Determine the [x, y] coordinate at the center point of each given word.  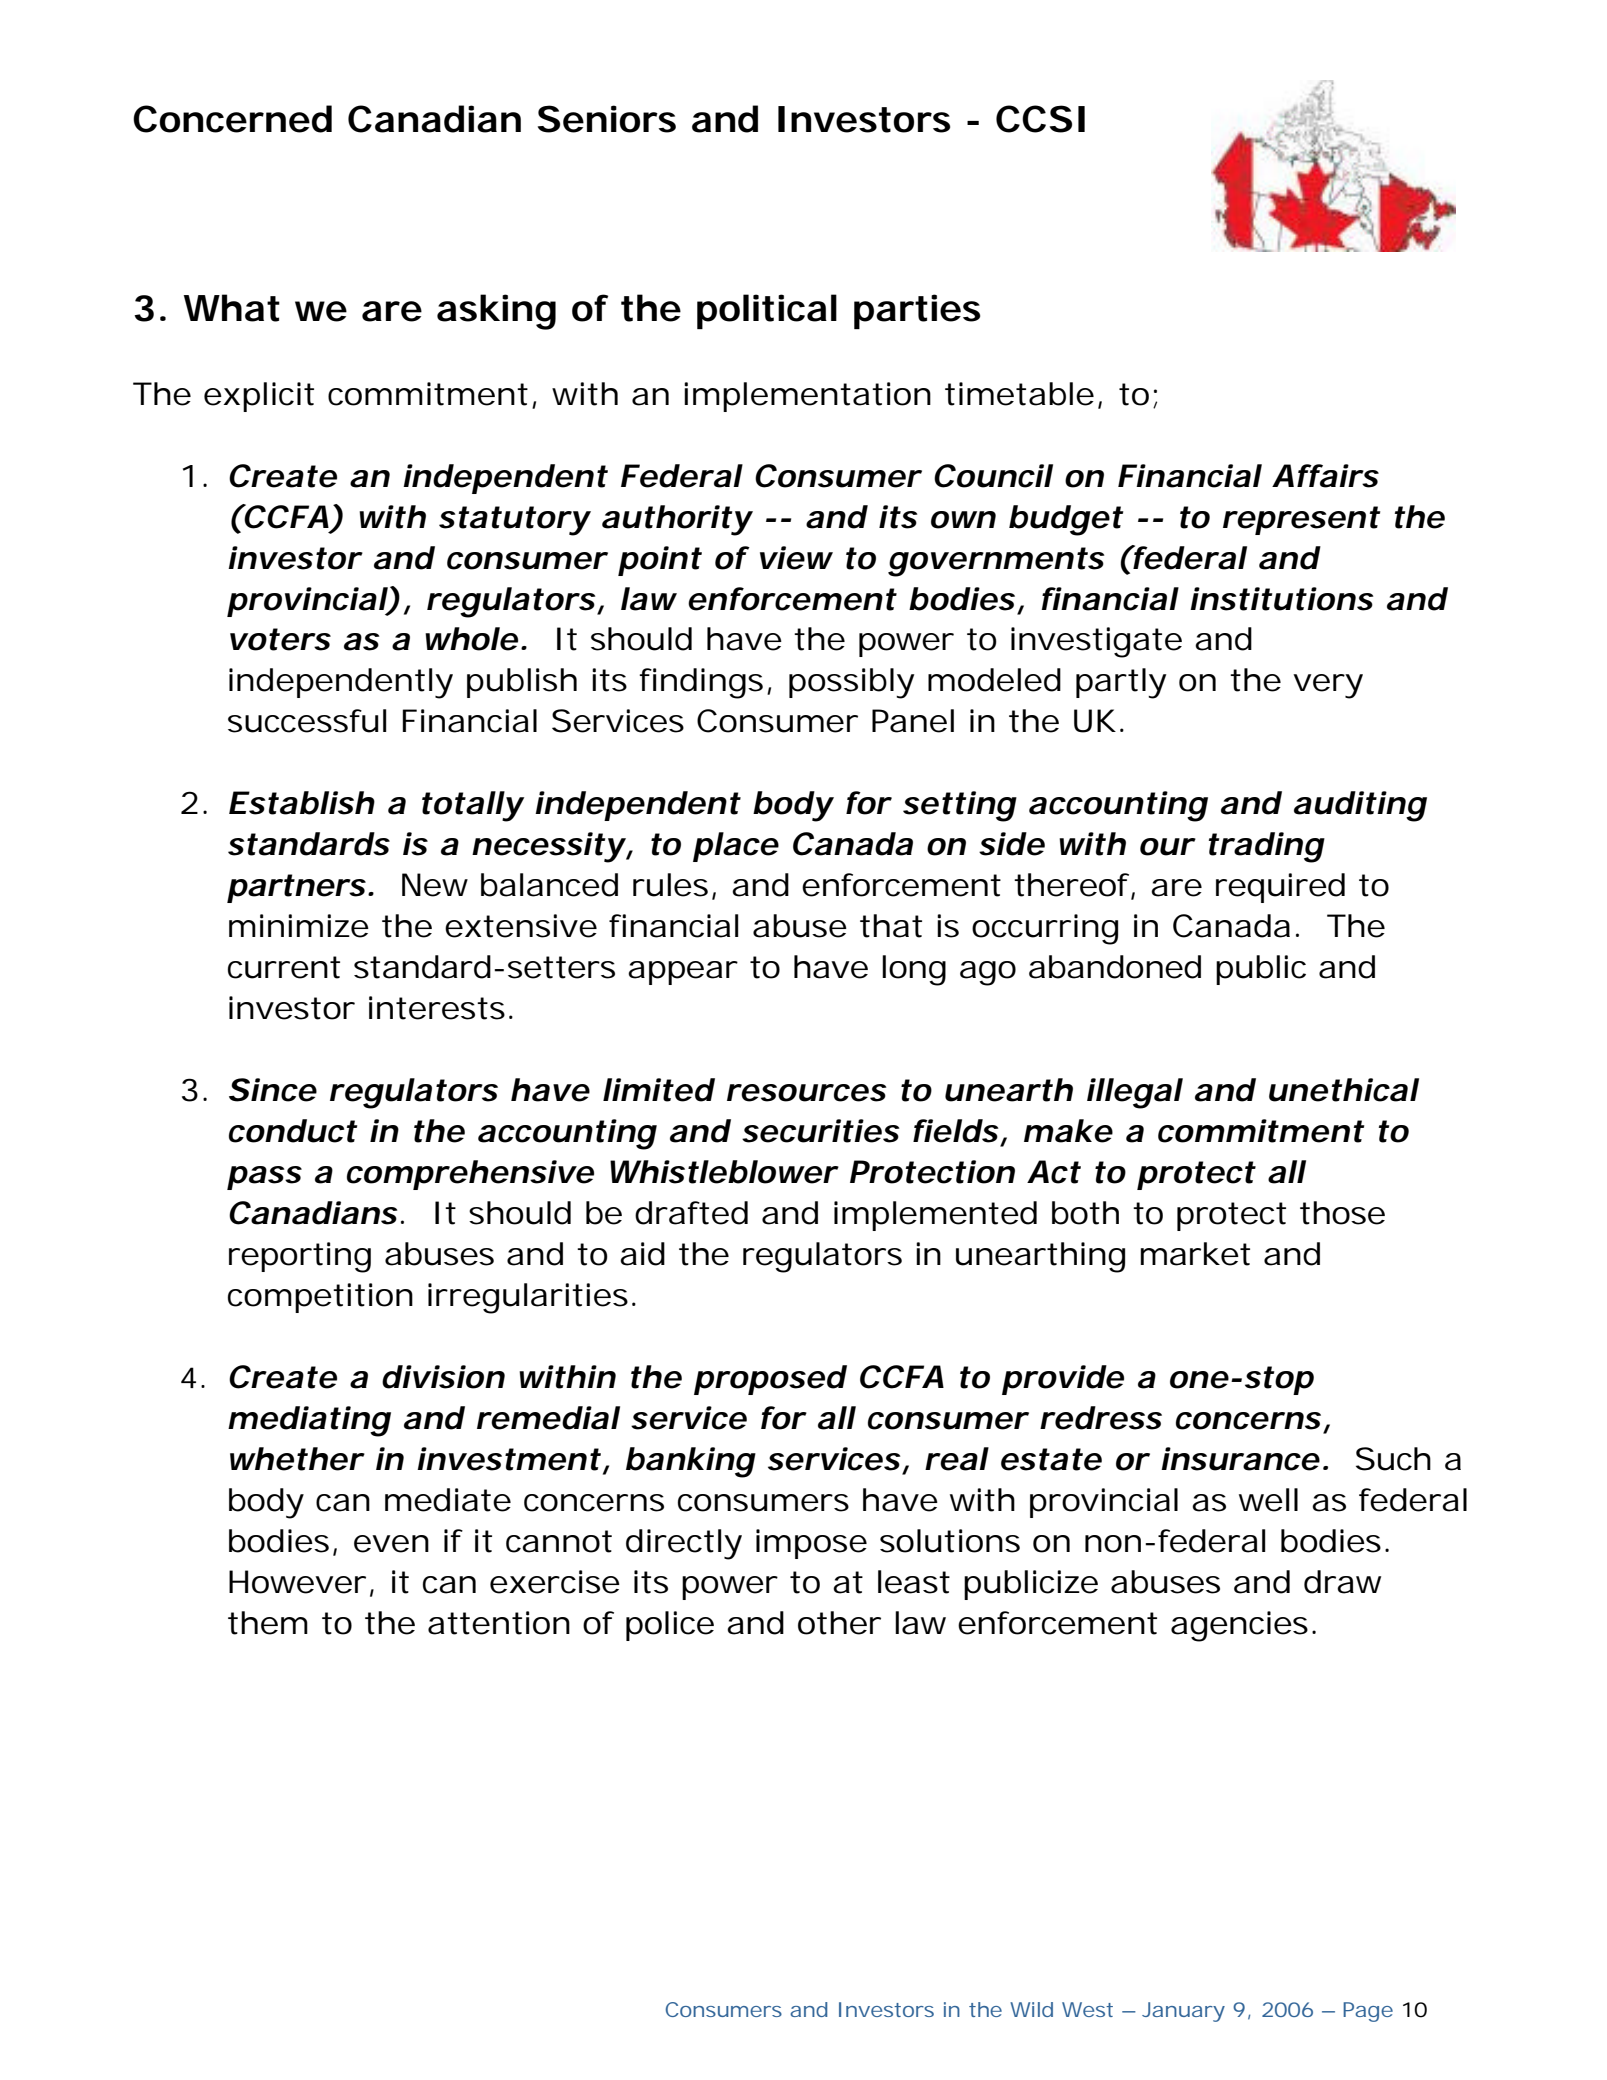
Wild [1031, 2009]
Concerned [232, 119]
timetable [1019, 394]
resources [806, 1093]
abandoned [1115, 967]
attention [499, 1623]
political [767, 311]
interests [437, 1008]
